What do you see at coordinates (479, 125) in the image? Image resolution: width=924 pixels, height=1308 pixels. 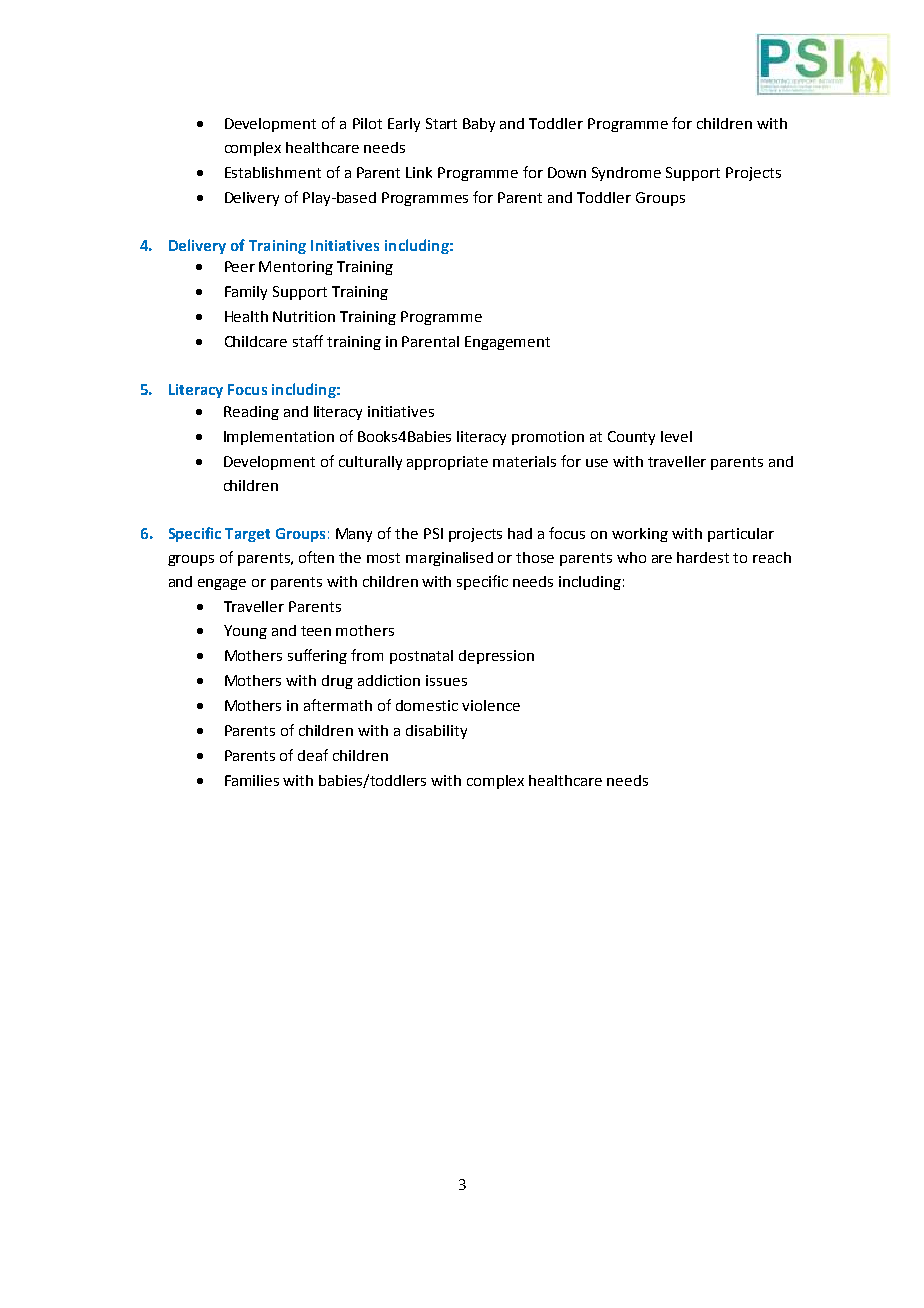 I see `Baby` at bounding box center [479, 125].
